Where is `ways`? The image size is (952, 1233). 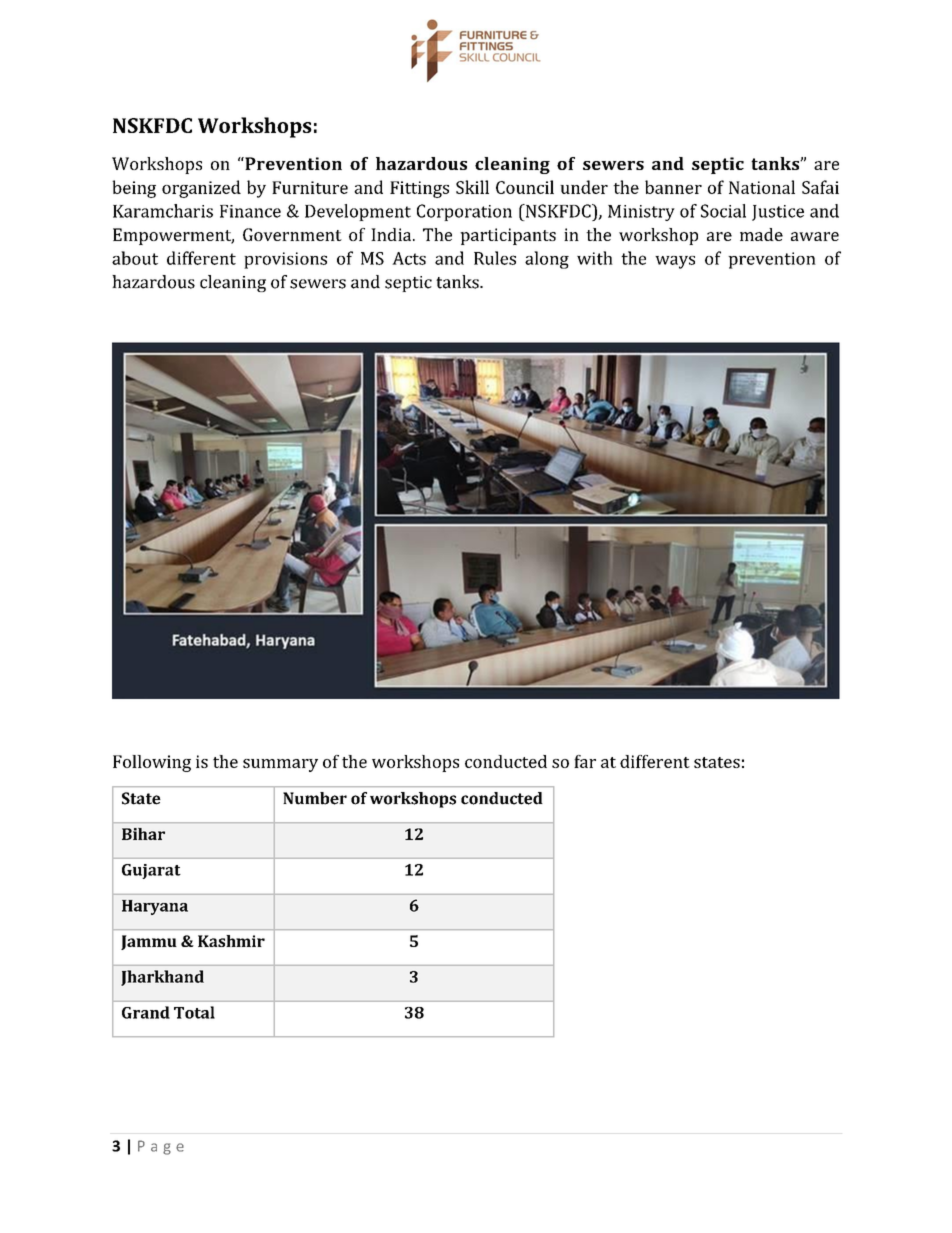 ways is located at coordinates (675, 262).
